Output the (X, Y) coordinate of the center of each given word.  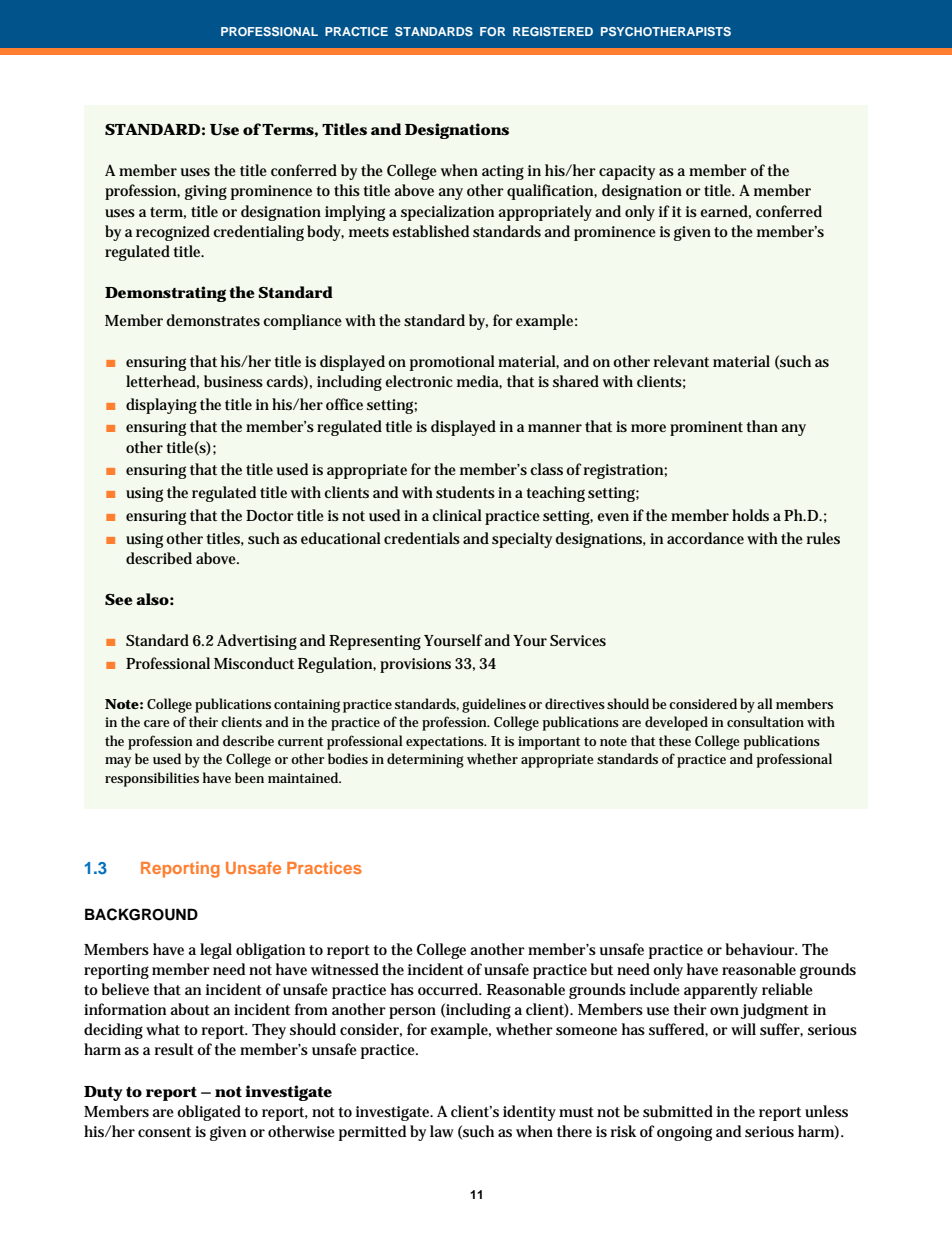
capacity (627, 172)
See (119, 599)
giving (206, 192)
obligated (209, 1113)
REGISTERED (553, 31)
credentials (422, 538)
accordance (705, 538)
